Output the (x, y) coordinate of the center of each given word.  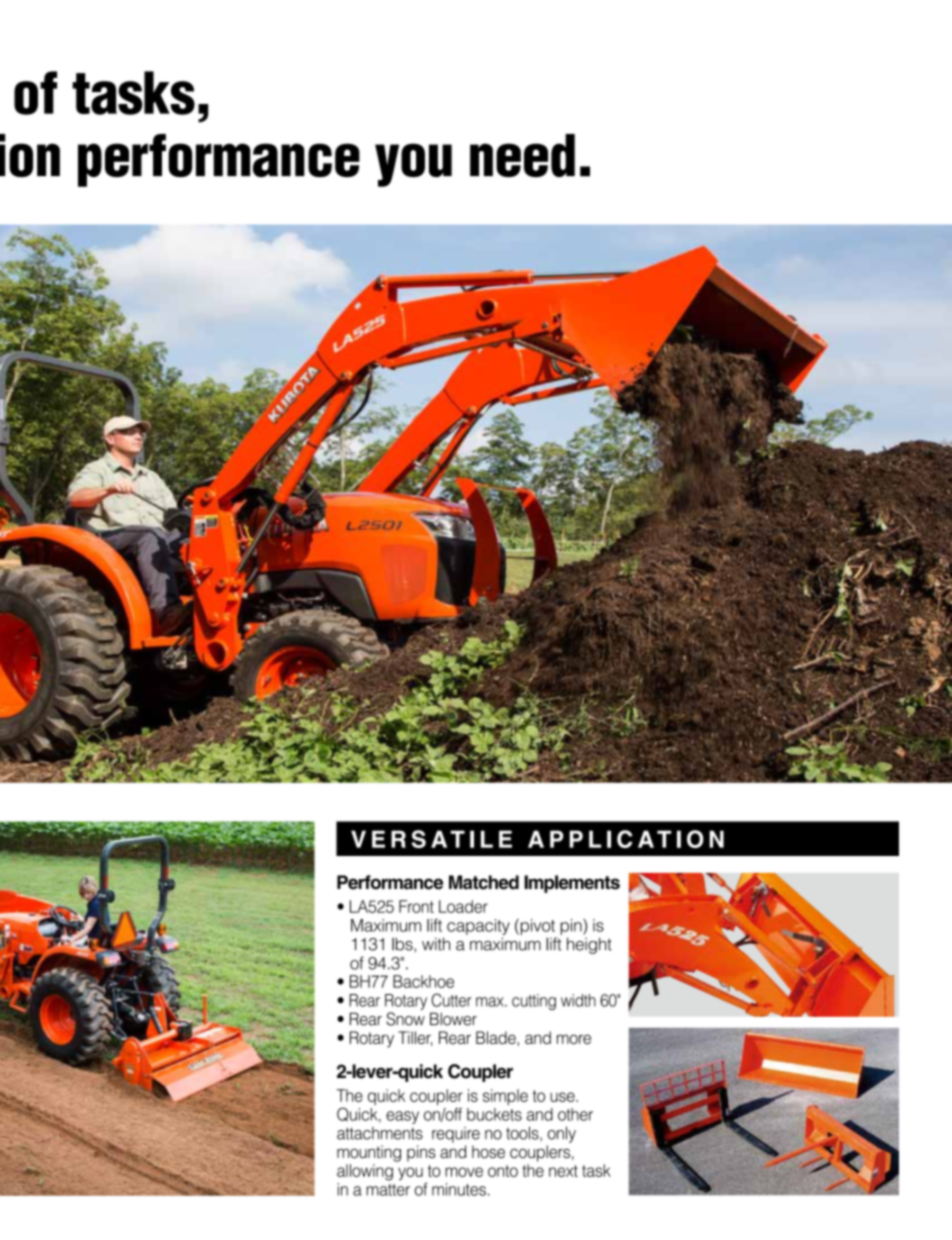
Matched (484, 882)
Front (416, 906)
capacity (478, 927)
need (522, 155)
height (589, 945)
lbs (403, 944)
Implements (572, 884)
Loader (463, 906)
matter (388, 1190)
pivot (536, 926)
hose (488, 1151)
